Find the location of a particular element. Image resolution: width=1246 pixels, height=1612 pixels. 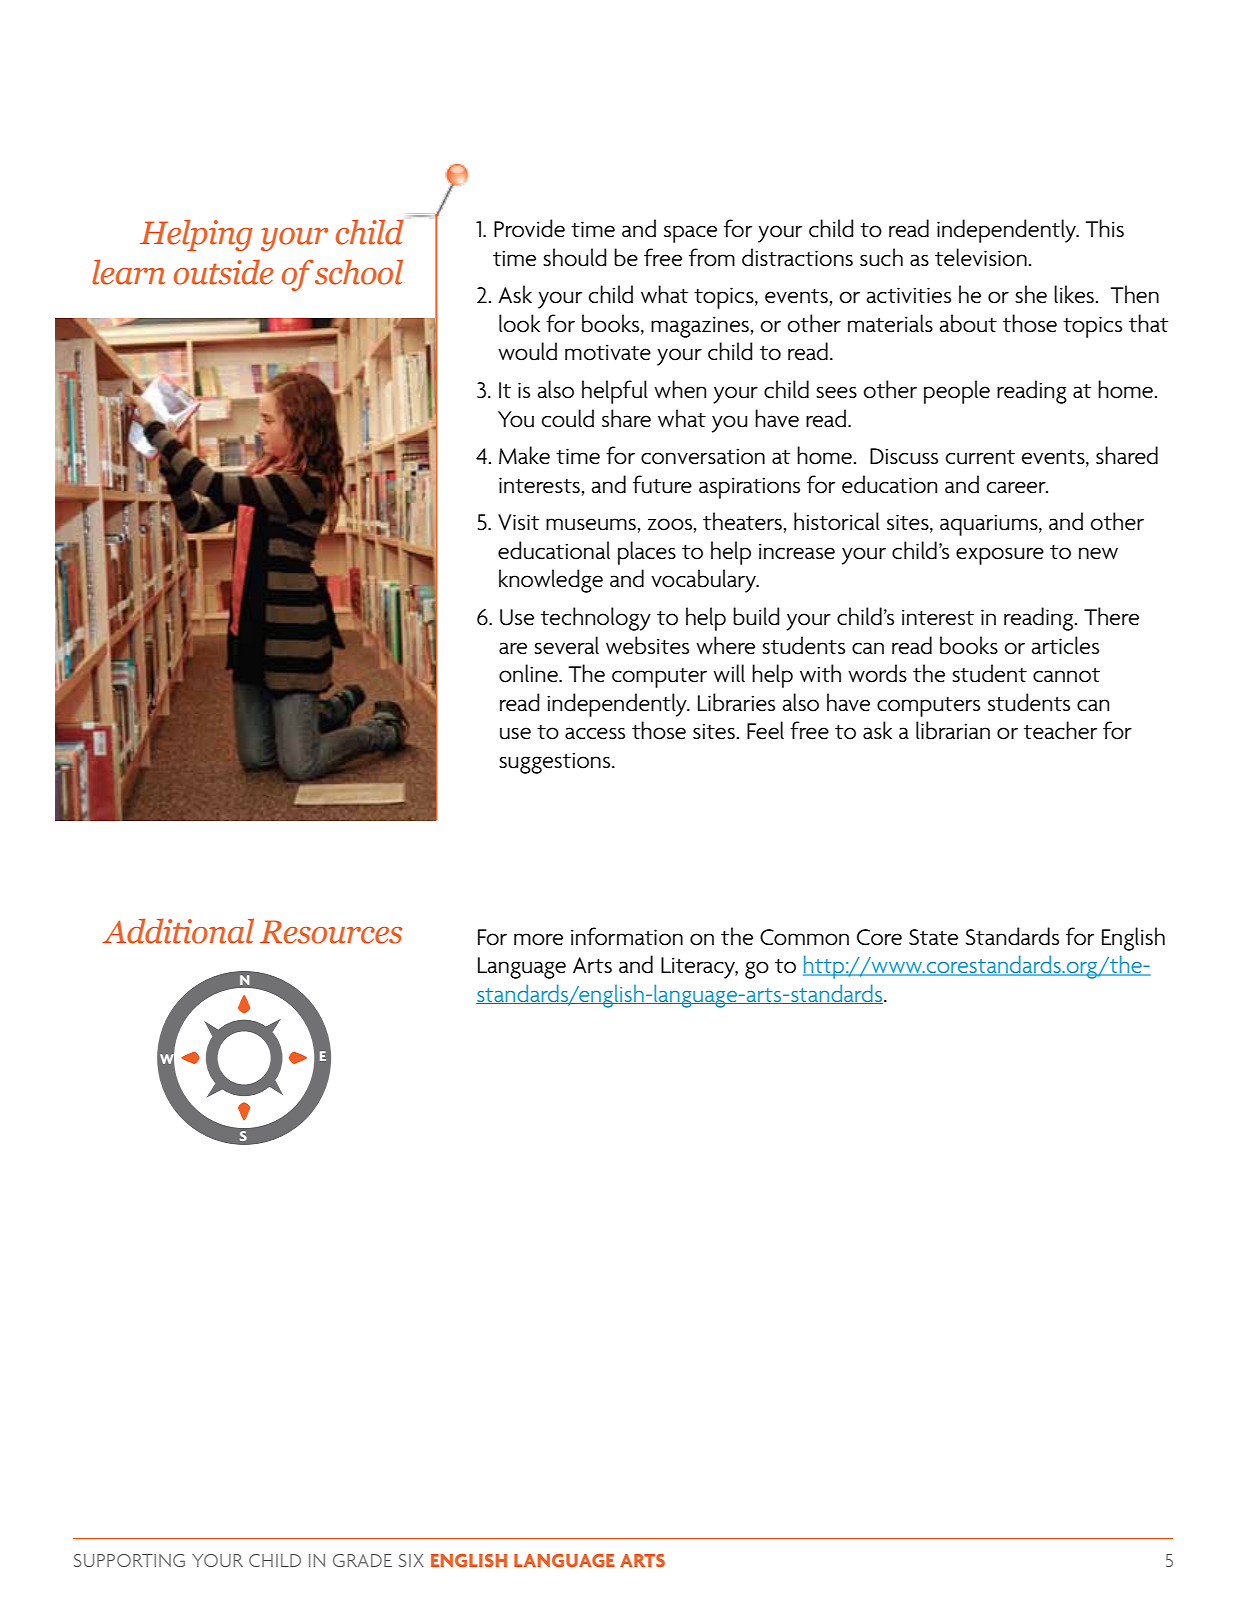

should is located at coordinates (575, 257).
